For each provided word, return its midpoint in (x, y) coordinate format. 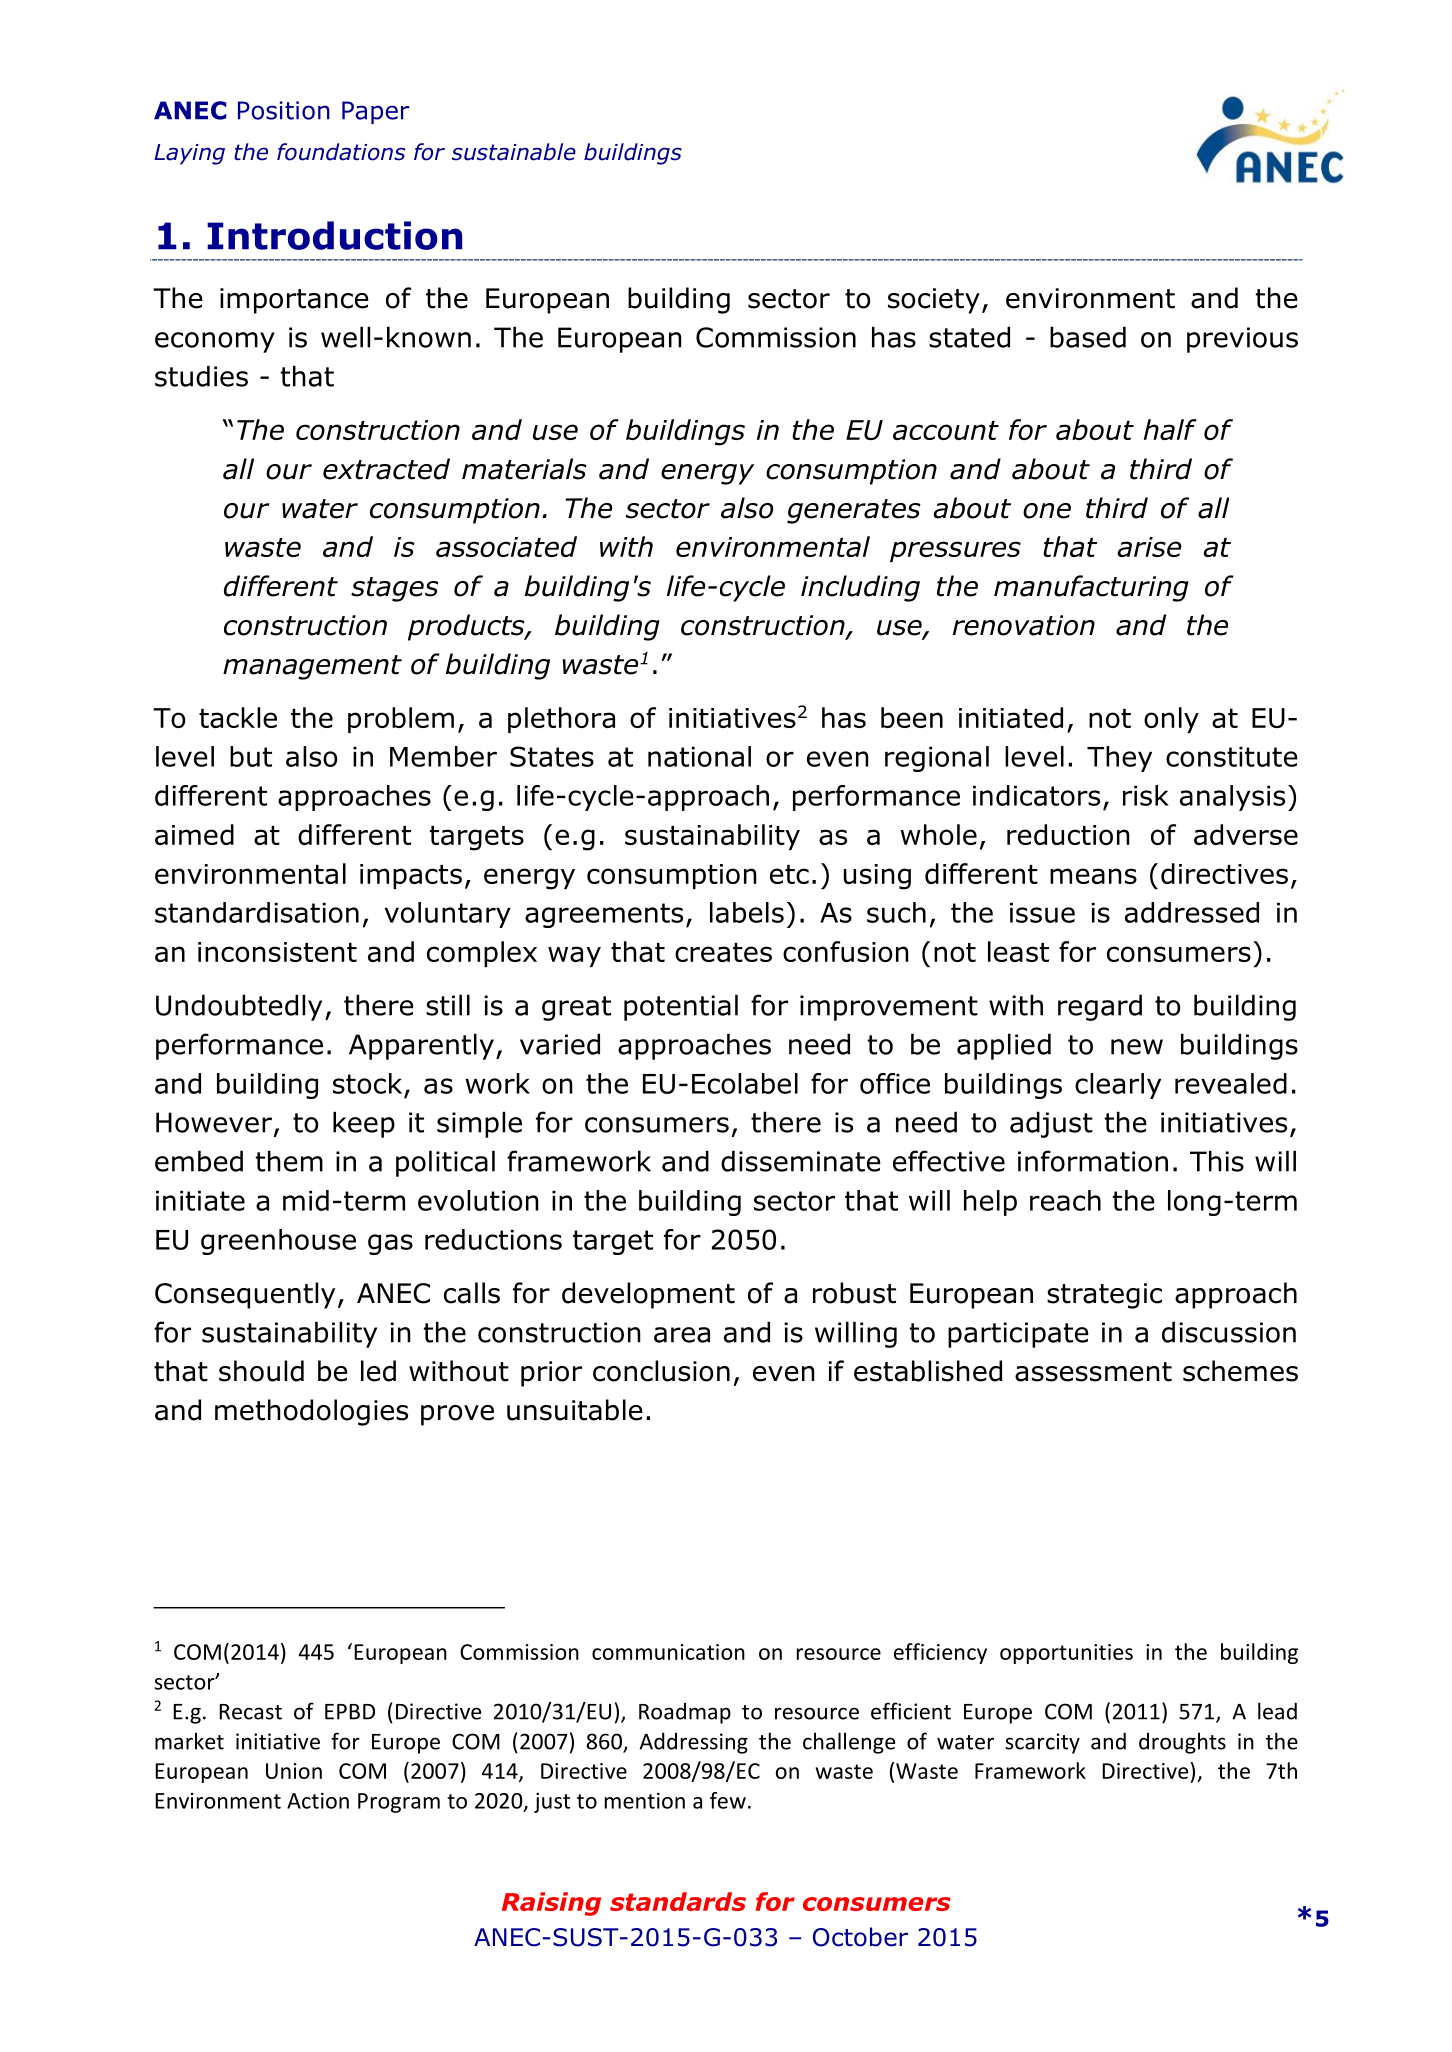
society (934, 301)
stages (395, 589)
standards (678, 1901)
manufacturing (1091, 588)
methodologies (311, 1412)
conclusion (661, 1371)
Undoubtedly (239, 1007)
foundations (341, 152)
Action (318, 1800)
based (1088, 337)
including (860, 588)
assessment (1093, 1372)
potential (681, 1007)
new (1137, 1047)
